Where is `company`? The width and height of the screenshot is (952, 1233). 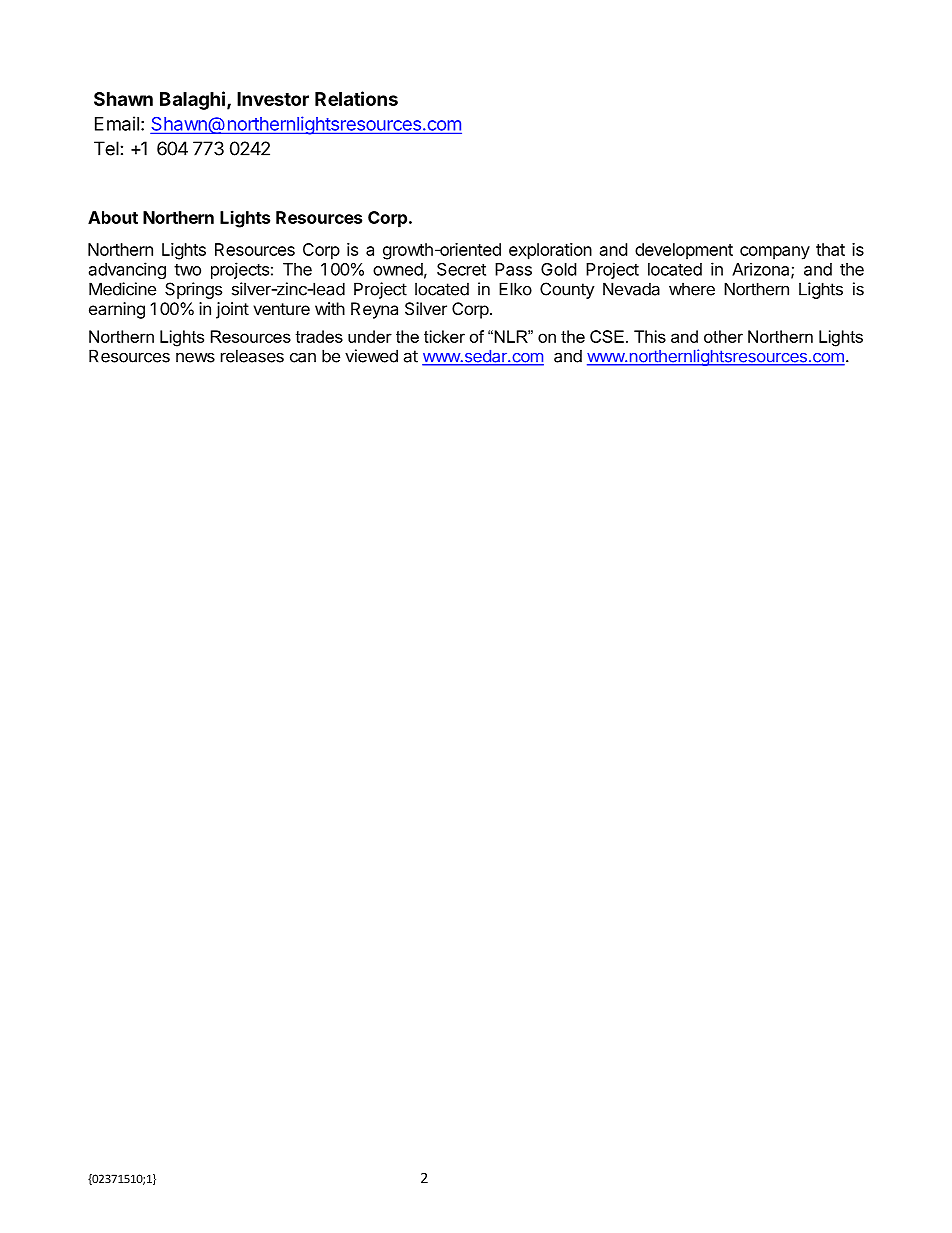 company is located at coordinates (775, 253).
